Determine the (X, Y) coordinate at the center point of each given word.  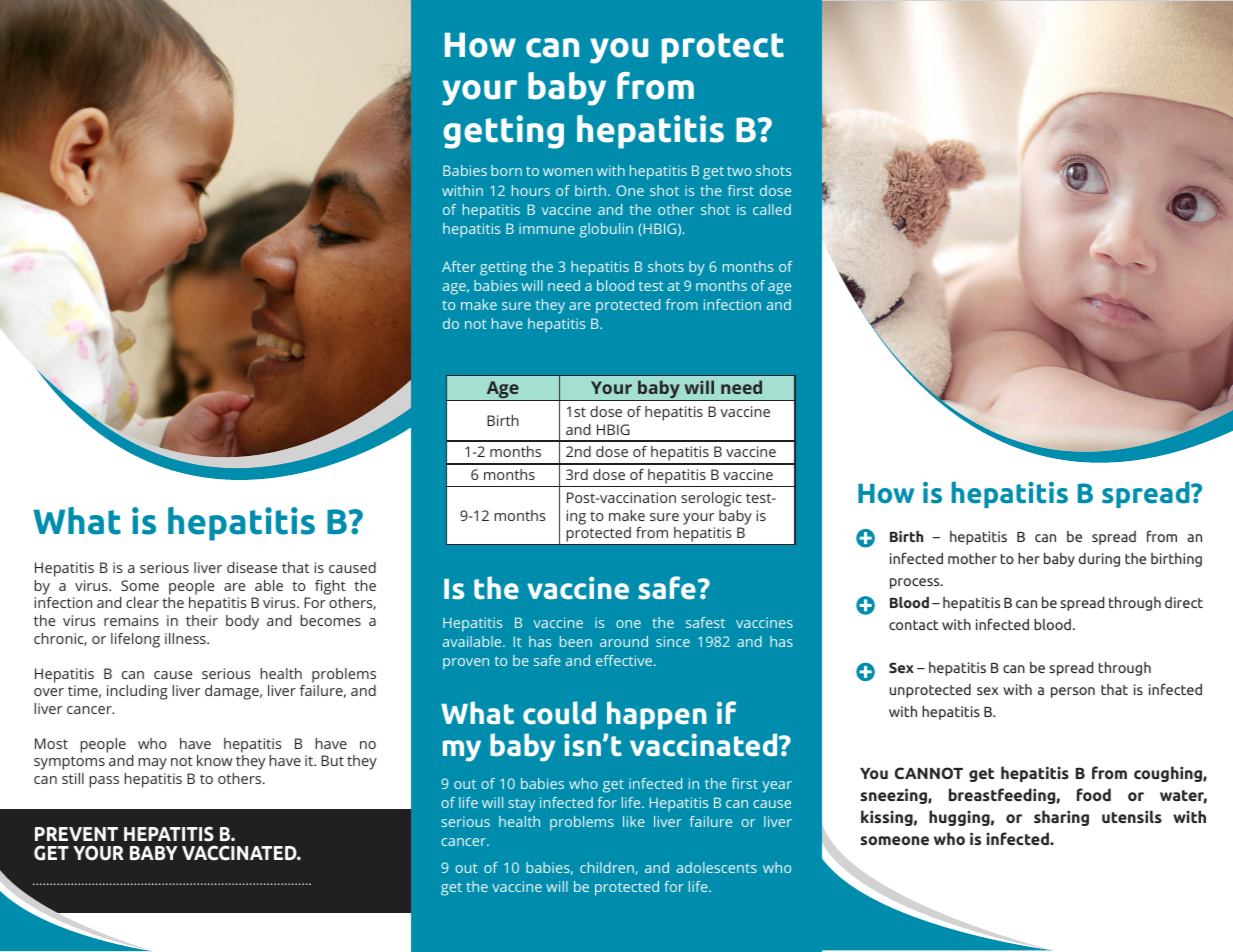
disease (252, 567)
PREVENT (76, 834)
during (1099, 560)
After (459, 266)
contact (914, 625)
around (624, 641)
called (772, 209)
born (506, 170)
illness (186, 638)
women (568, 172)
